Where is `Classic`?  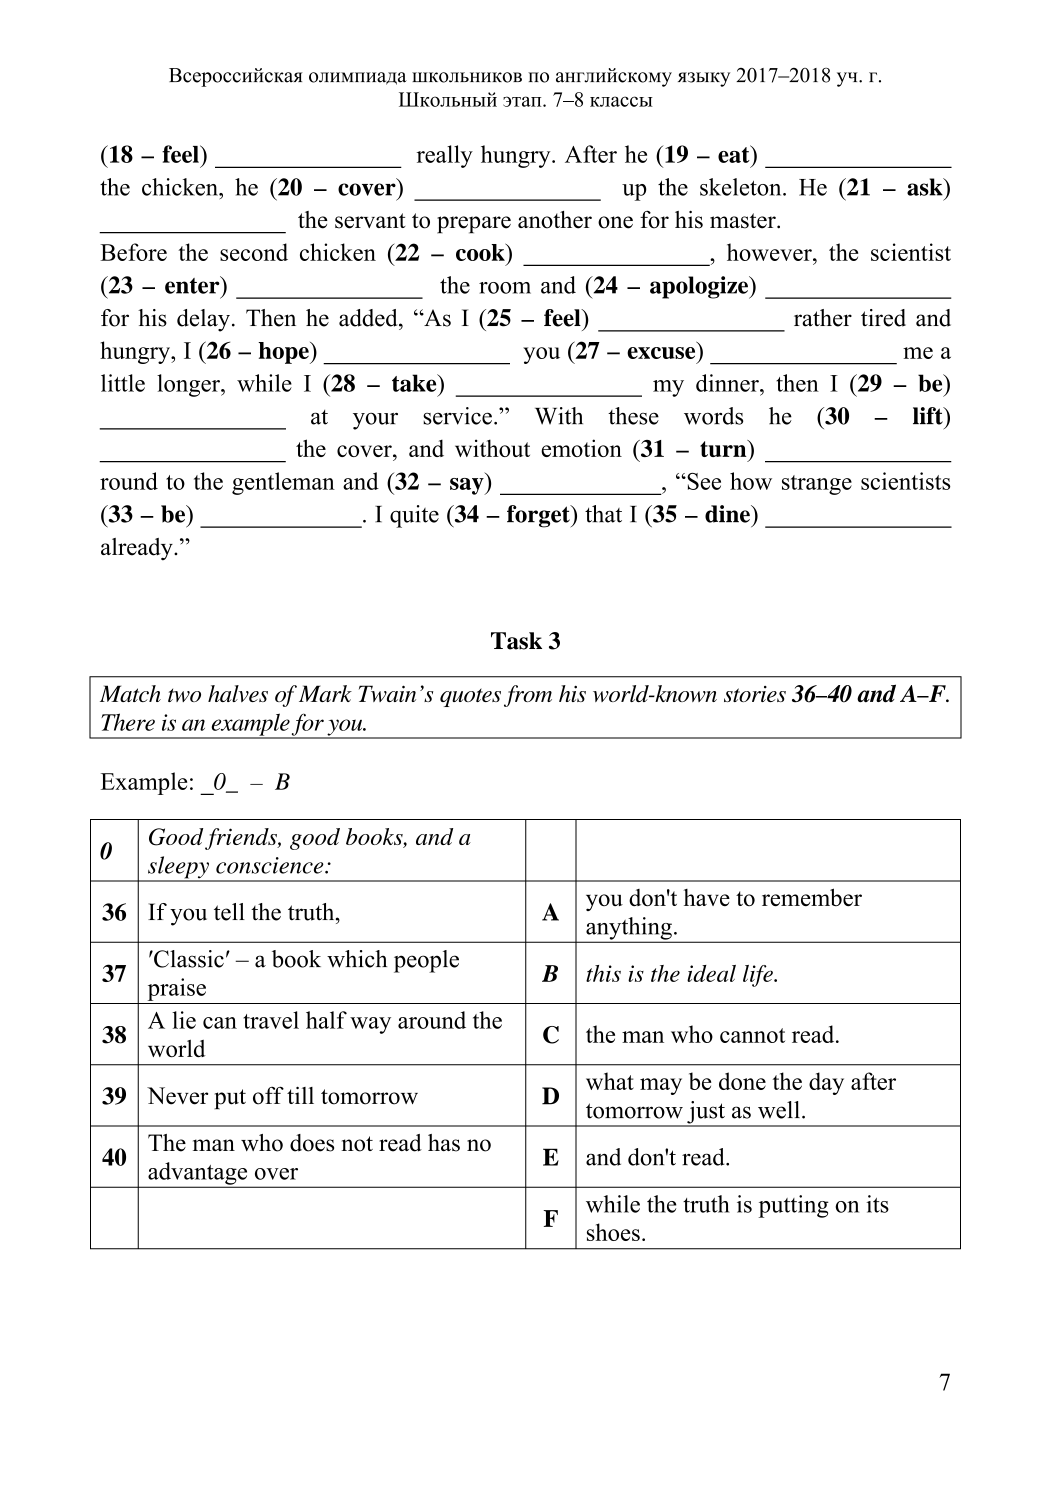
Classic is located at coordinates (188, 959).
